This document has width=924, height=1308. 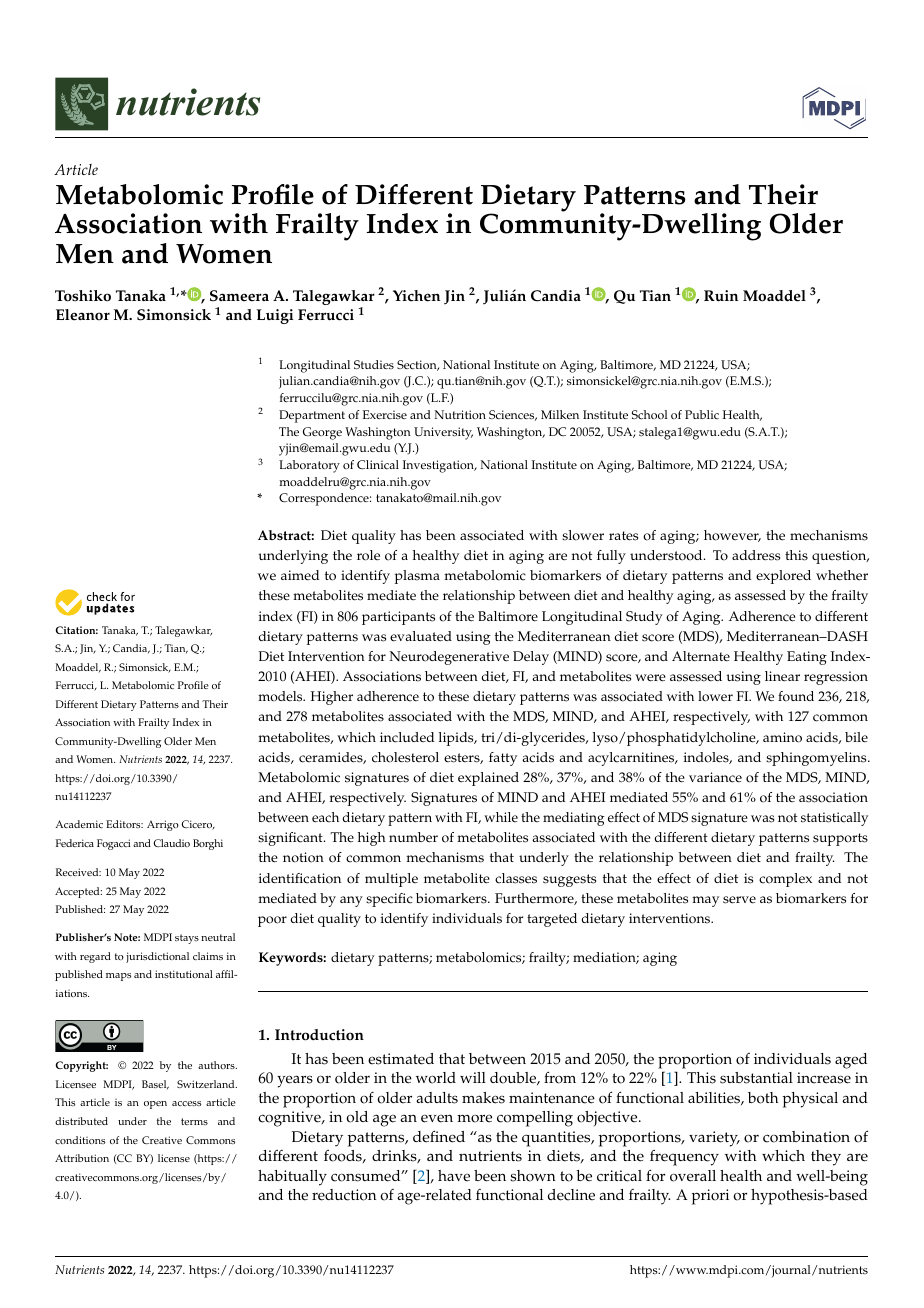 I want to click on have, so click(x=454, y=1176).
